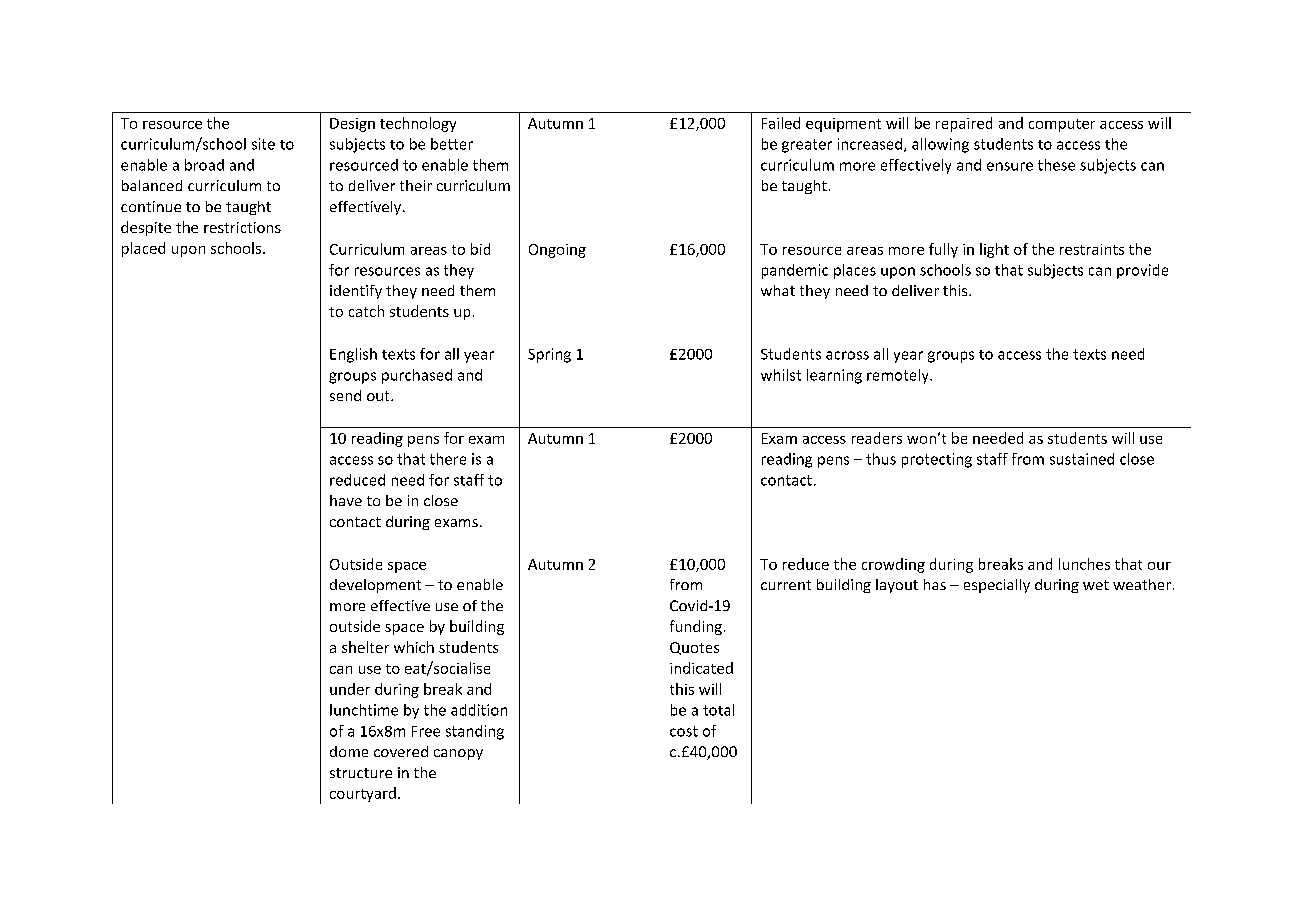  Describe the element at coordinates (1062, 125) in the screenshot. I see `computer` at that location.
